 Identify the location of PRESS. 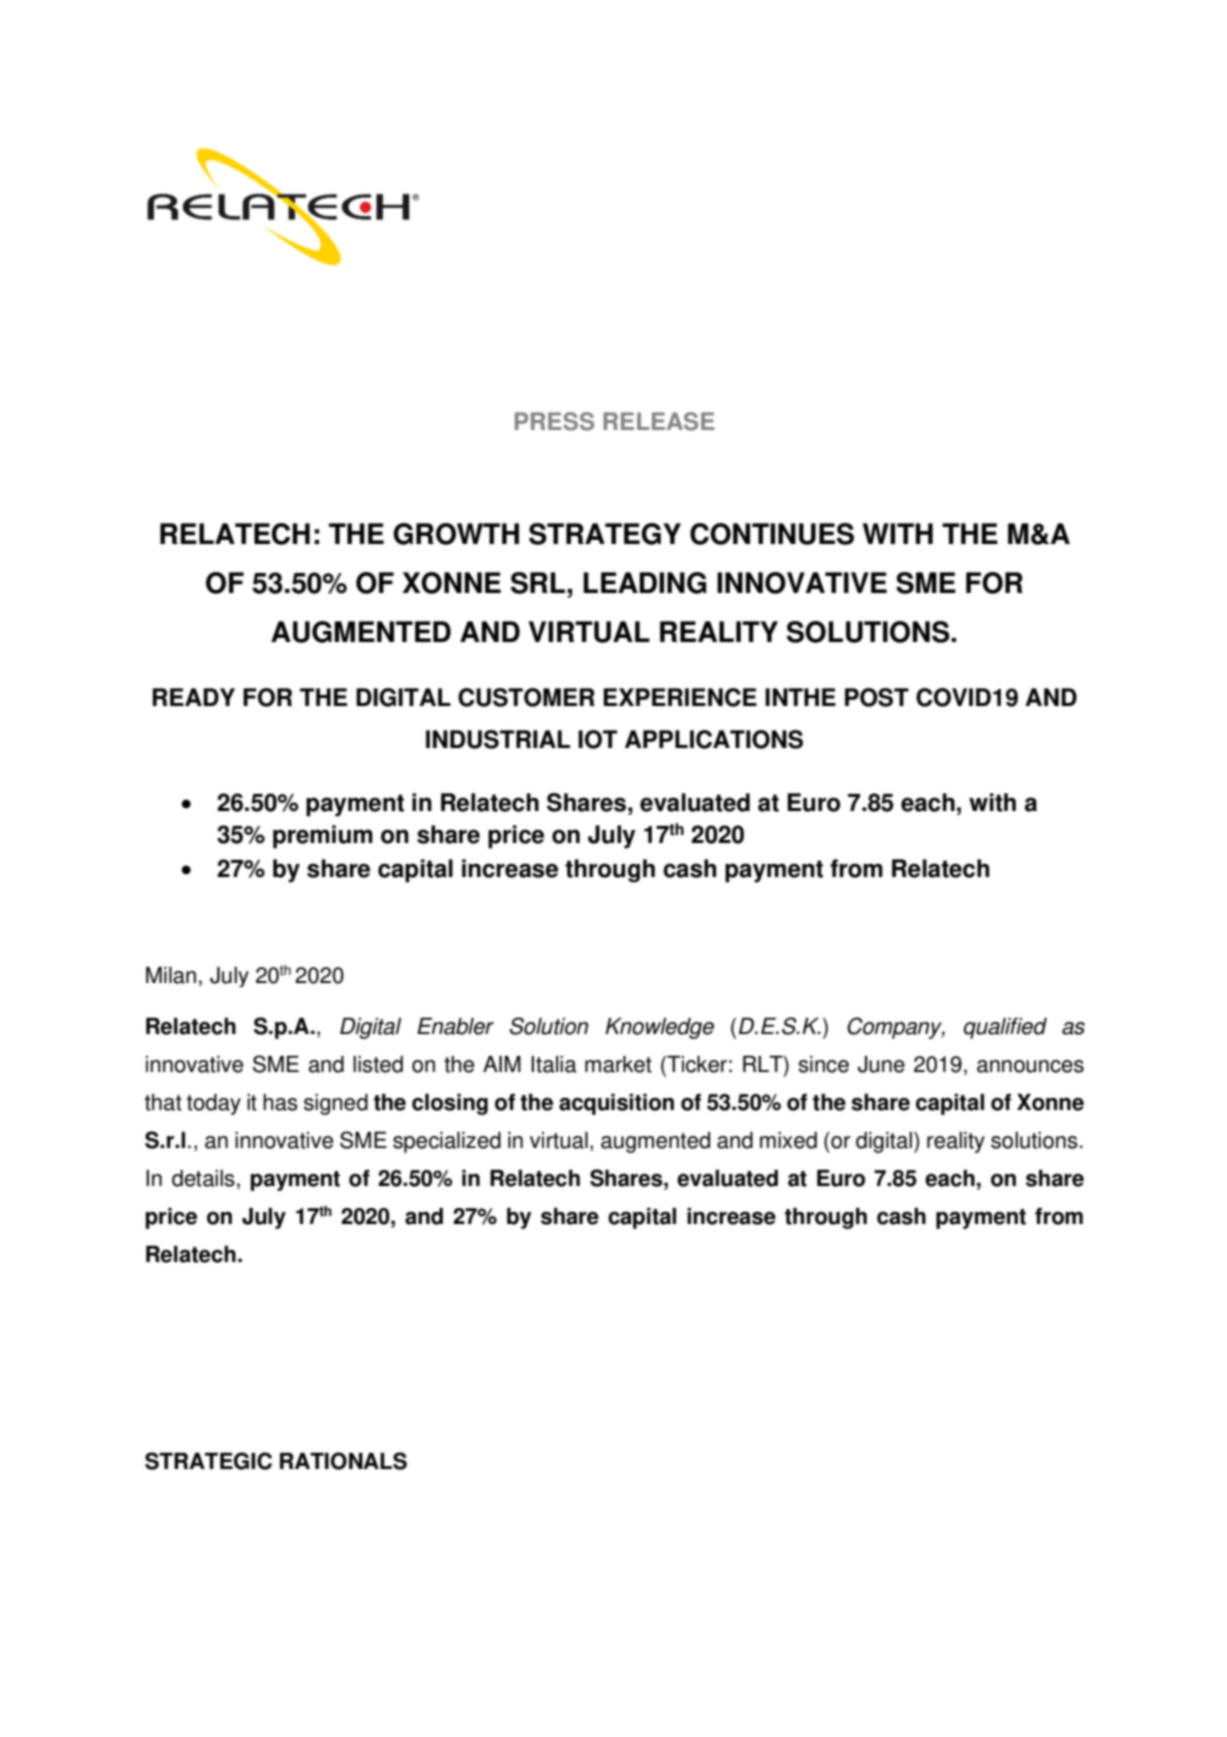
(554, 421).
